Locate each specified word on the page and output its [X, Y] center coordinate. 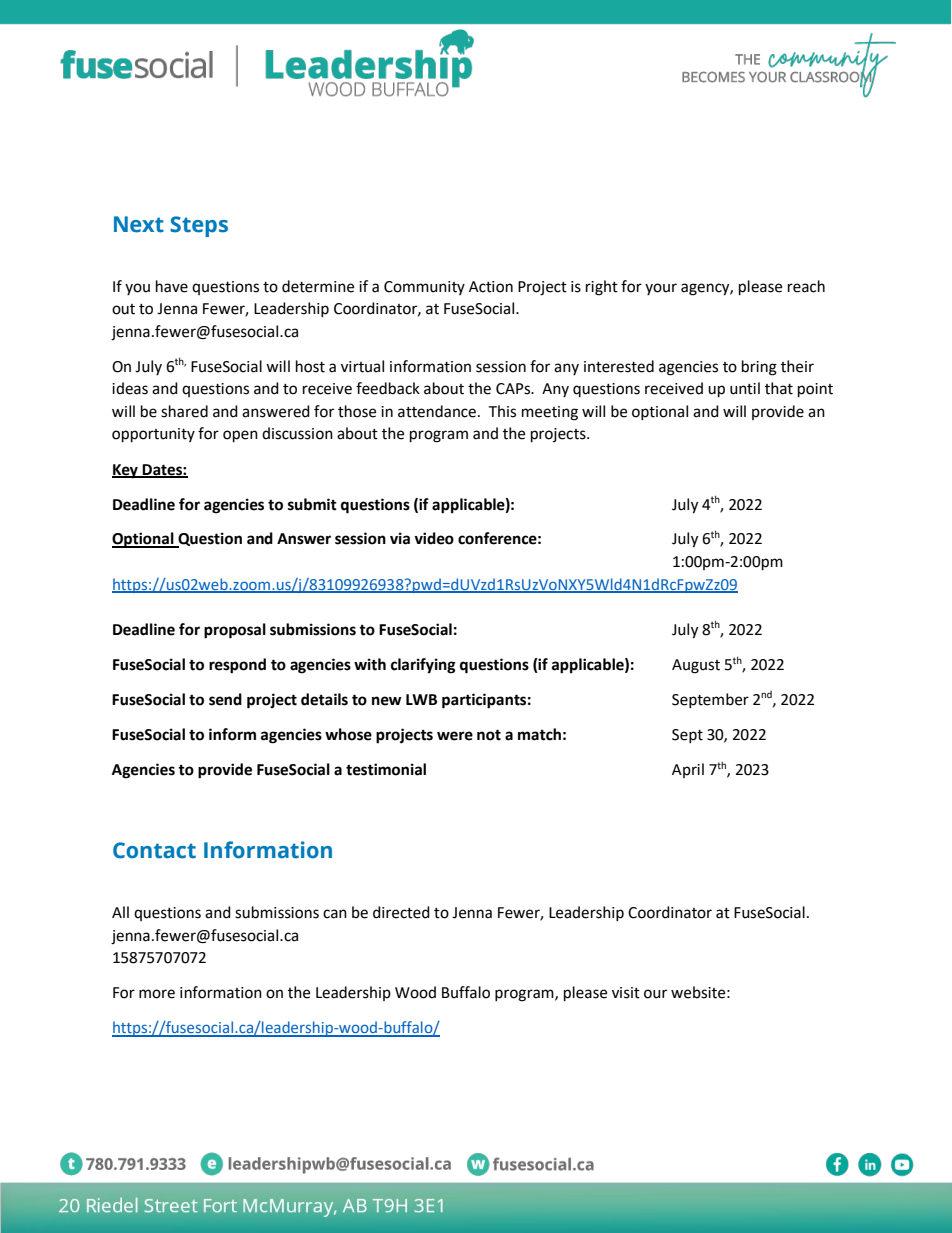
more [157, 994]
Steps [199, 226]
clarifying [423, 666]
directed [401, 912]
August [696, 666]
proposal [235, 631]
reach [806, 286]
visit [626, 993]
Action [491, 287]
